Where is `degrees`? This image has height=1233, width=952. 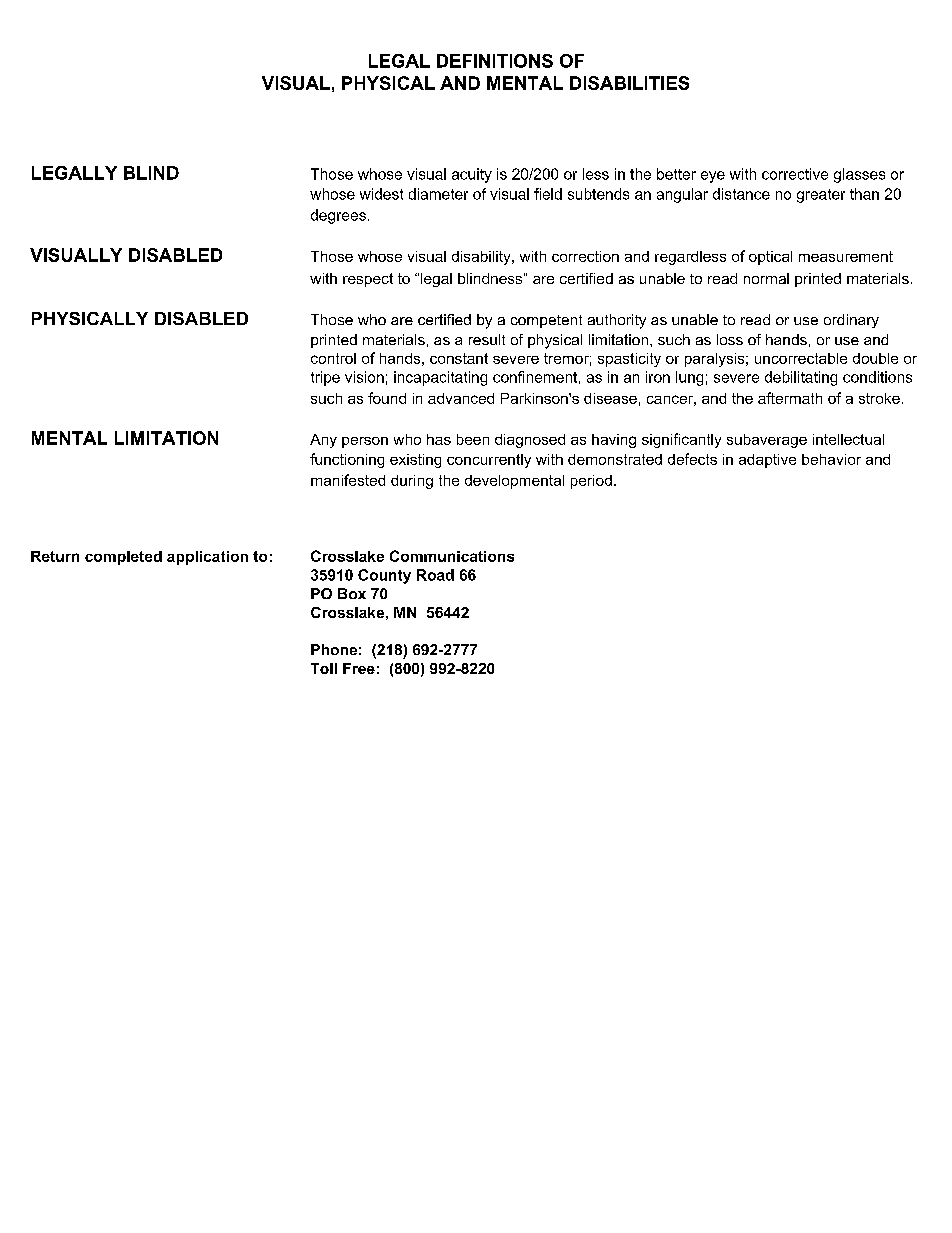 degrees is located at coordinates (338, 216).
